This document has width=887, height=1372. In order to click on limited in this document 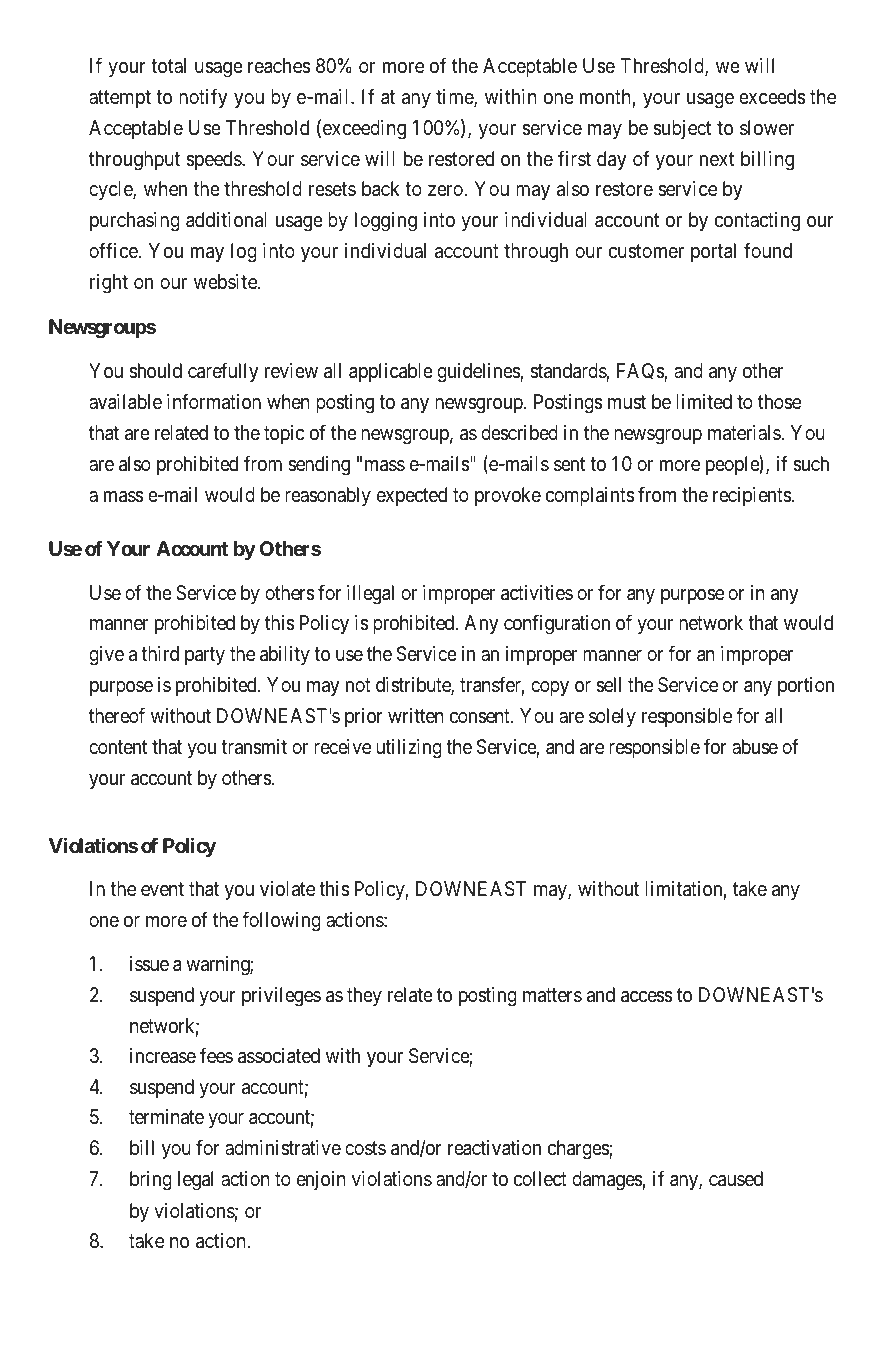, I will do `click(704, 401)`.
